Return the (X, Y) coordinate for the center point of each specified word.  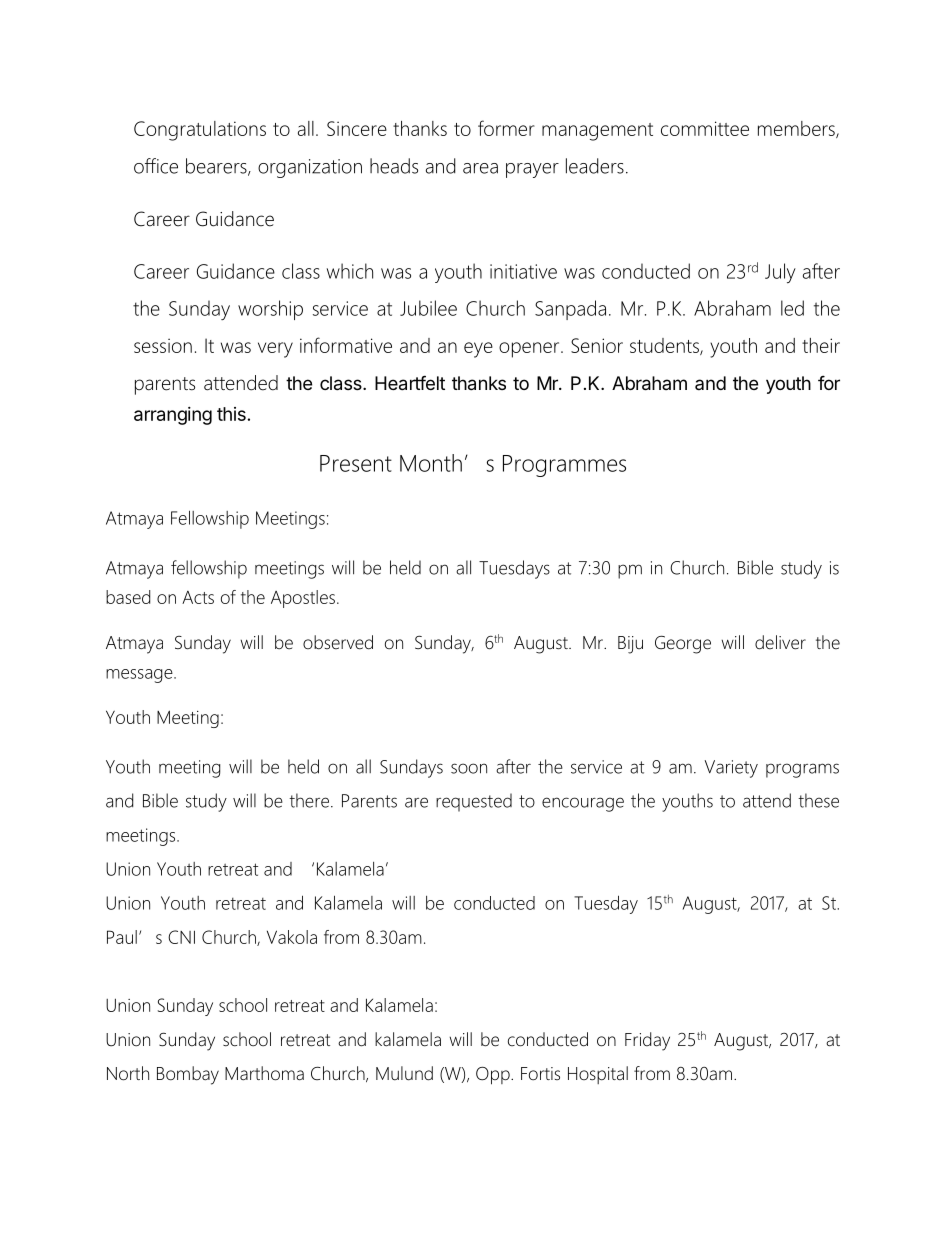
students (665, 346)
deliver (780, 642)
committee (705, 128)
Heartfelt (410, 383)
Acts (198, 597)
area (480, 168)
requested (474, 802)
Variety (731, 769)
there (309, 800)
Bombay (188, 1075)
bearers (217, 167)
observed (338, 642)
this (231, 414)
